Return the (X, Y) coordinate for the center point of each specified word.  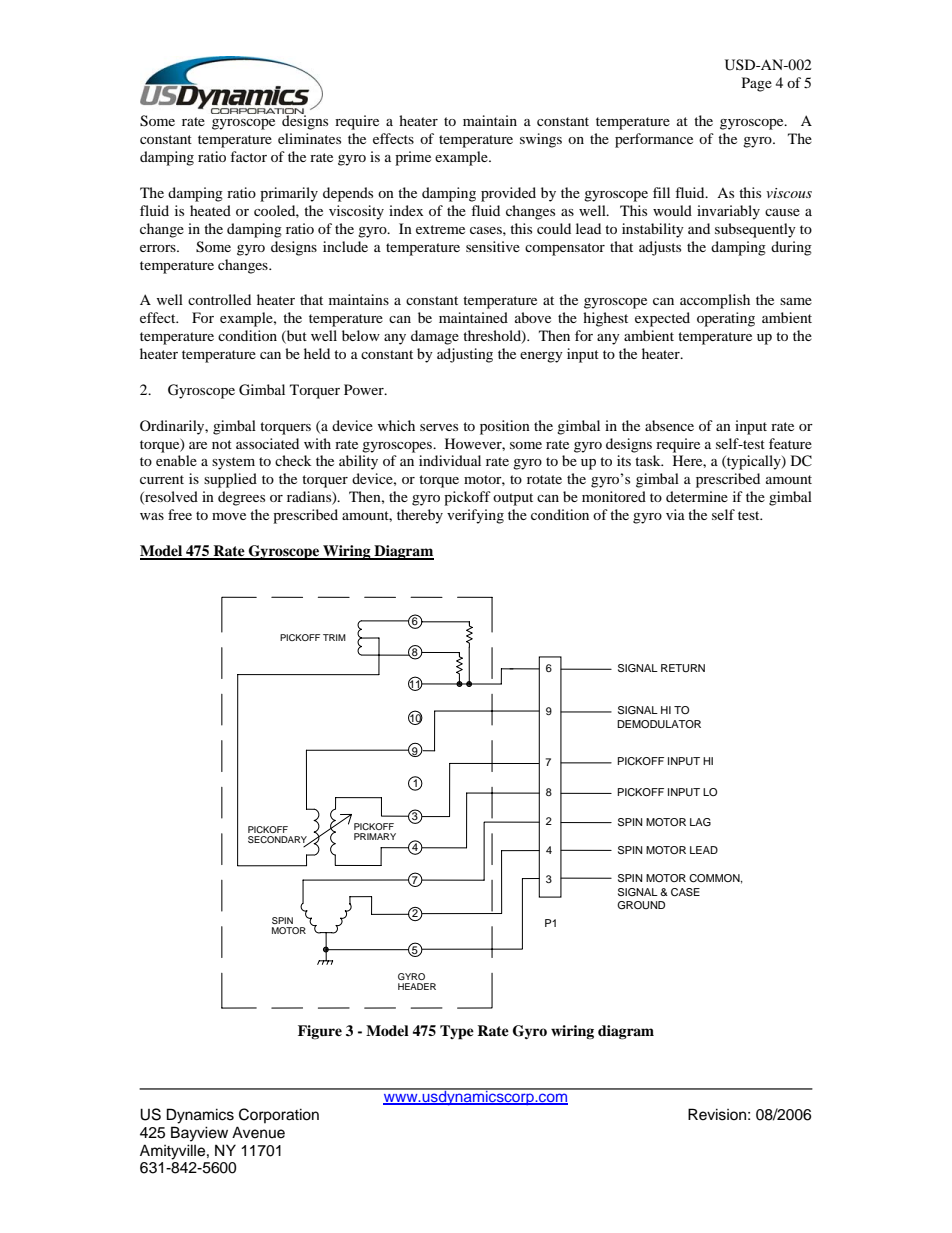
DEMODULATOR (659, 724)
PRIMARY (375, 836)
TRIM (334, 637)
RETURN (683, 668)
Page (757, 84)
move (229, 516)
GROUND (641, 905)
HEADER (417, 986)
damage (435, 337)
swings (541, 140)
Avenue (258, 1132)
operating (726, 319)
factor (248, 156)
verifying (475, 516)
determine (697, 496)
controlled (219, 299)
